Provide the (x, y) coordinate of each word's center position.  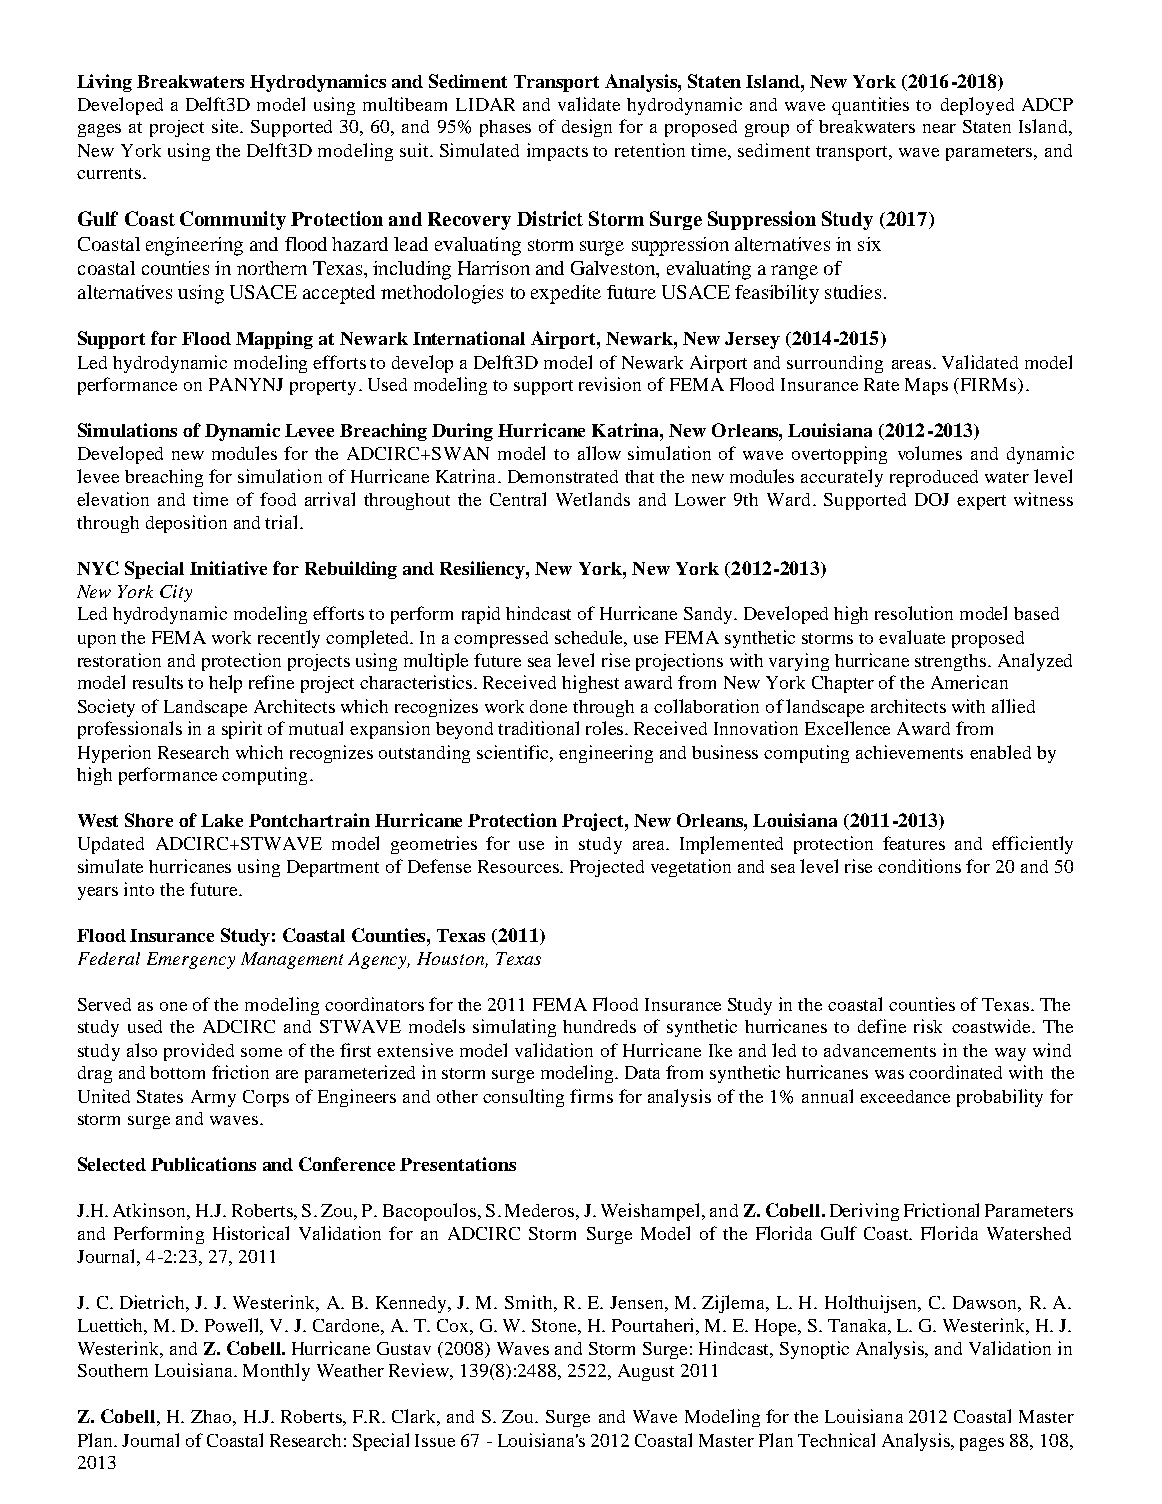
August (646, 1372)
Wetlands (593, 499)
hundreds (599, 1026)
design (587, 128)
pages (982, 1444)
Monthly (276, 1372)
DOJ (932, 499)
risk (928, 1026)
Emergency (191, 960)
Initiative (228, 568)
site (226, 126)
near (939, 128)
